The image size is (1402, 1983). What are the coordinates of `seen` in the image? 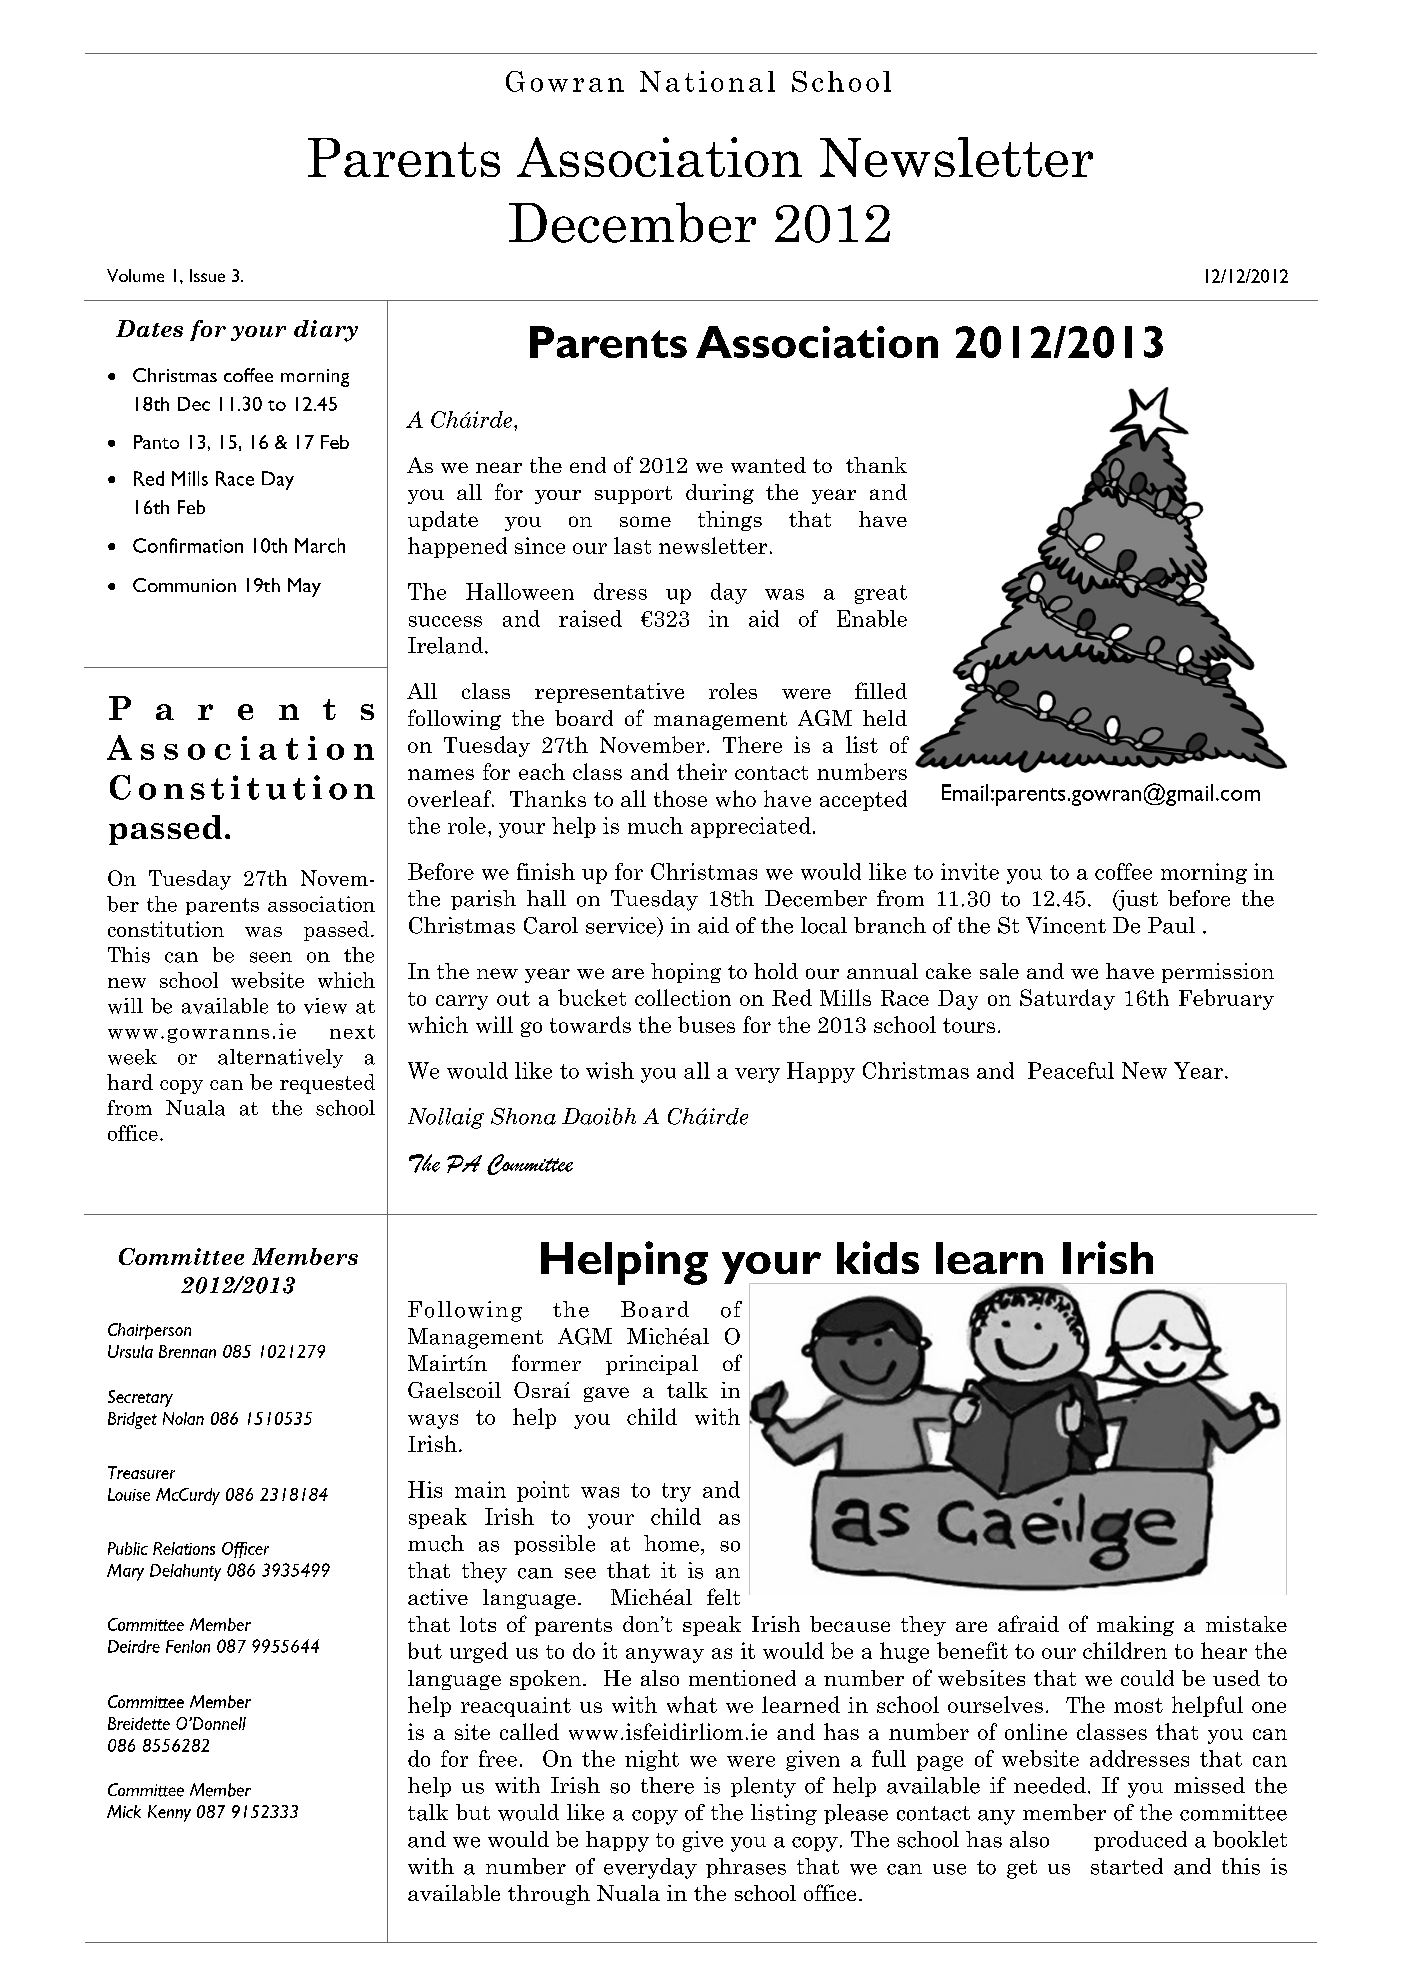 It's located at (271, 957).
